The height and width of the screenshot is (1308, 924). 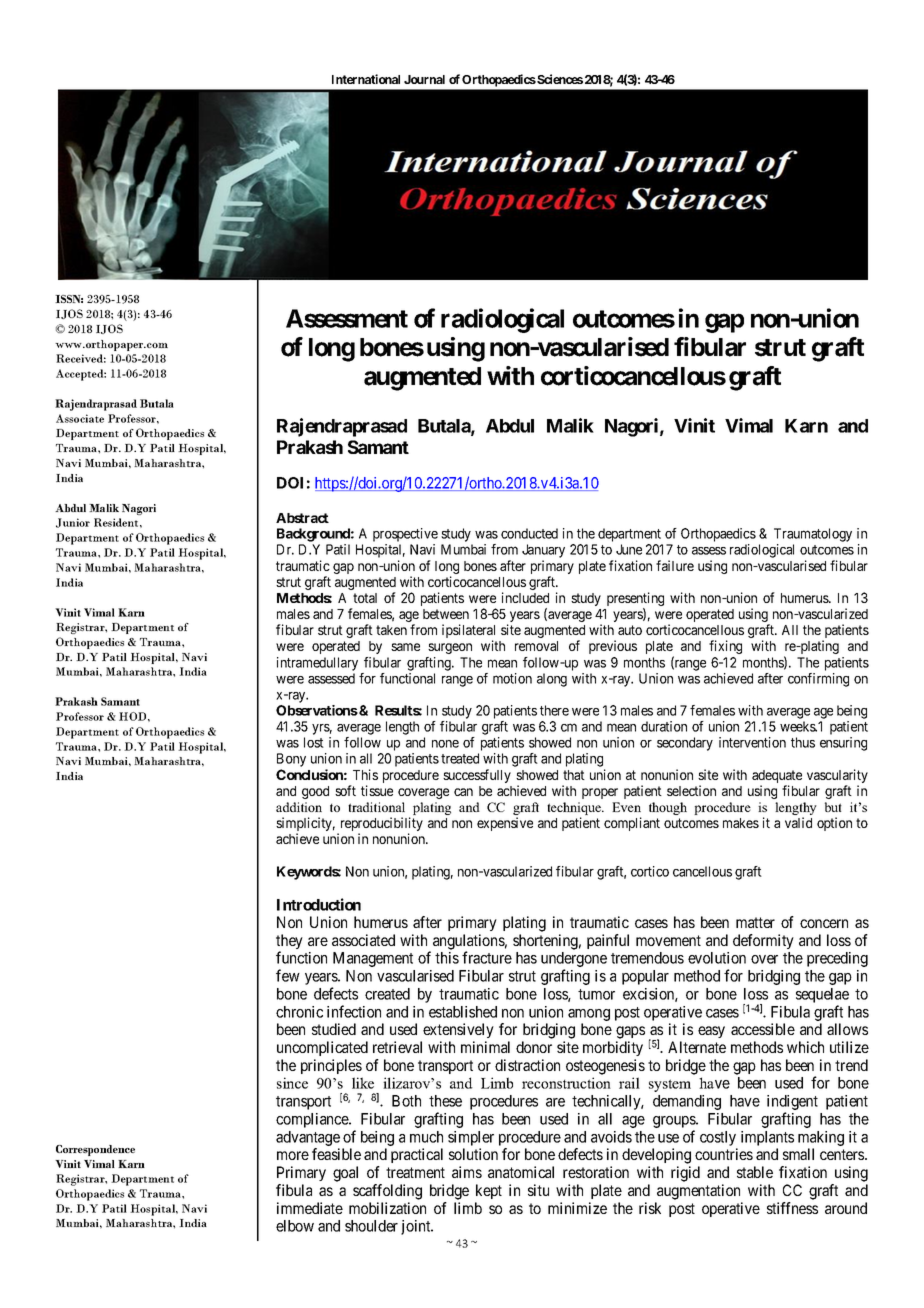 What do you see at coordinates (424, 79) in the screenshot?
I see `Journal` at bounding box center [424, 79].
